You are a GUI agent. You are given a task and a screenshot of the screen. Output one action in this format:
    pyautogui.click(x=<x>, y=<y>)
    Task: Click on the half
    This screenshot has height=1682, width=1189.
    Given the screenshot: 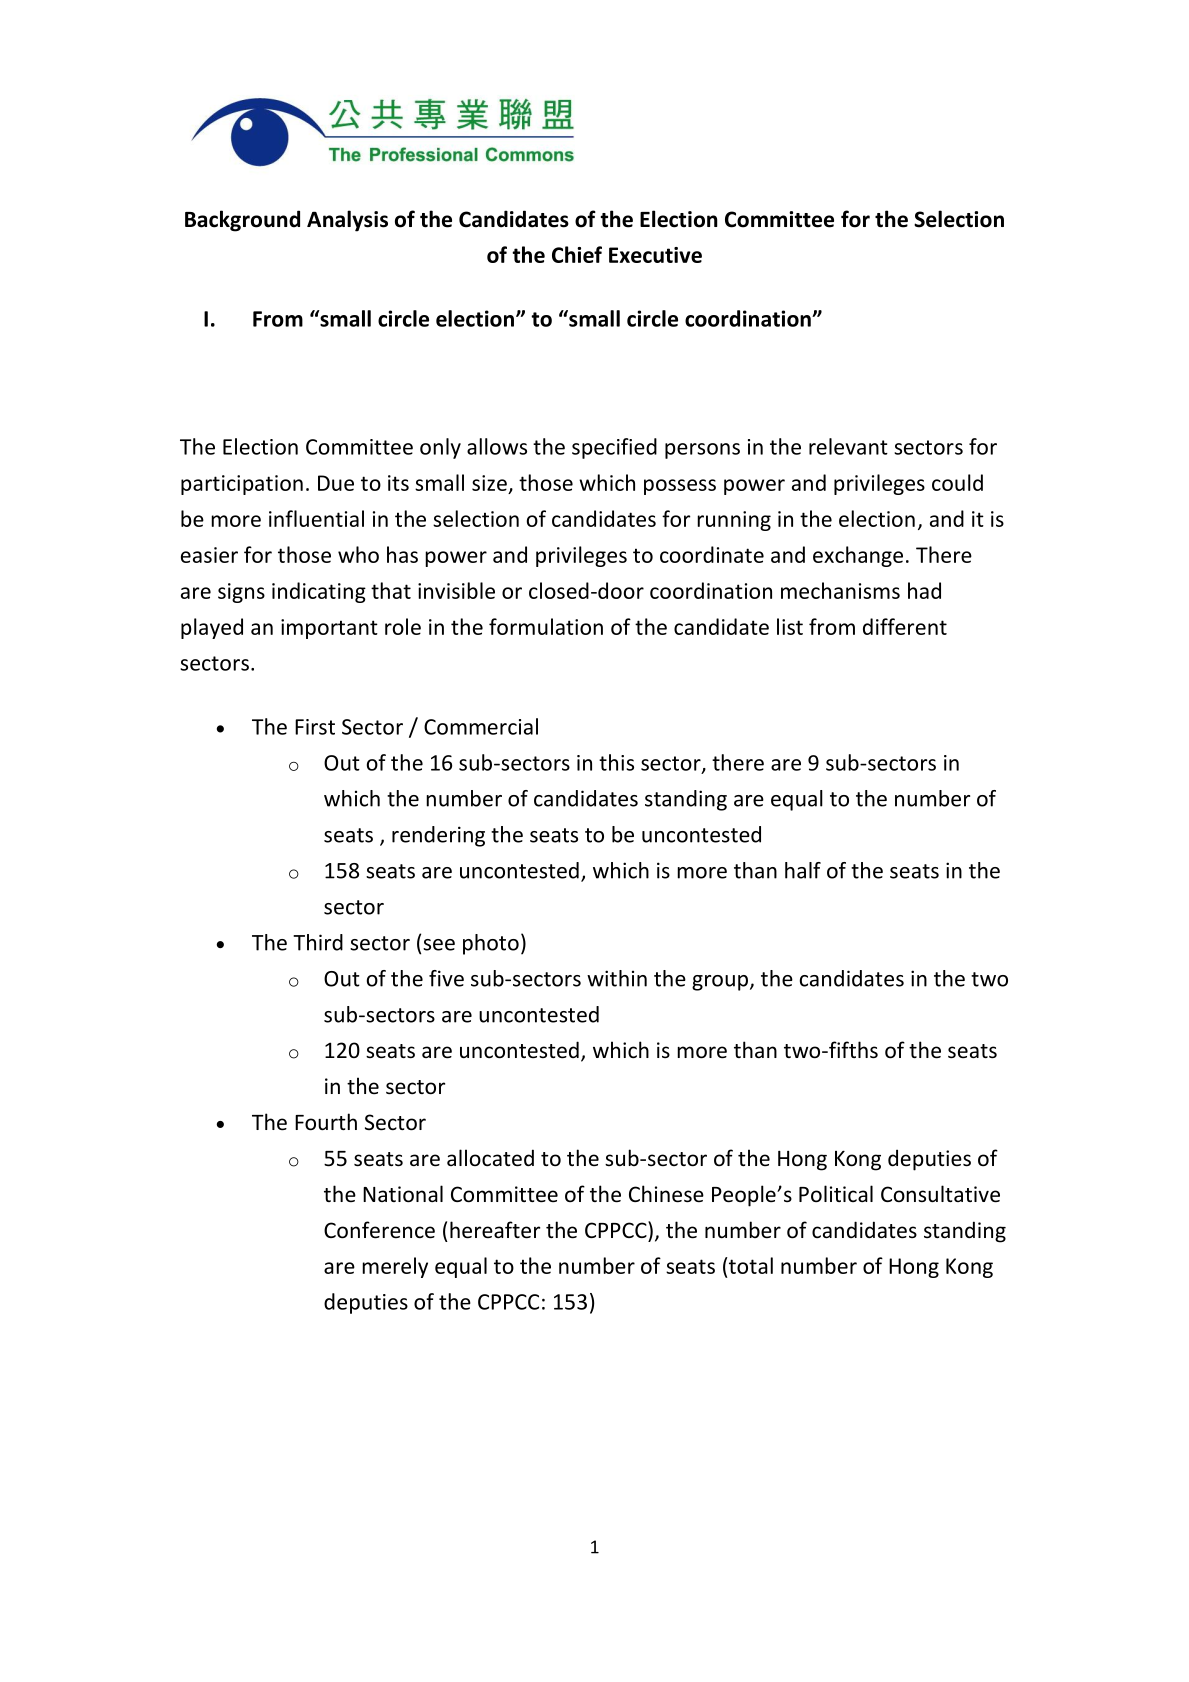 What is the action you would take?
    pyautogui.click(x=803, y=870)
